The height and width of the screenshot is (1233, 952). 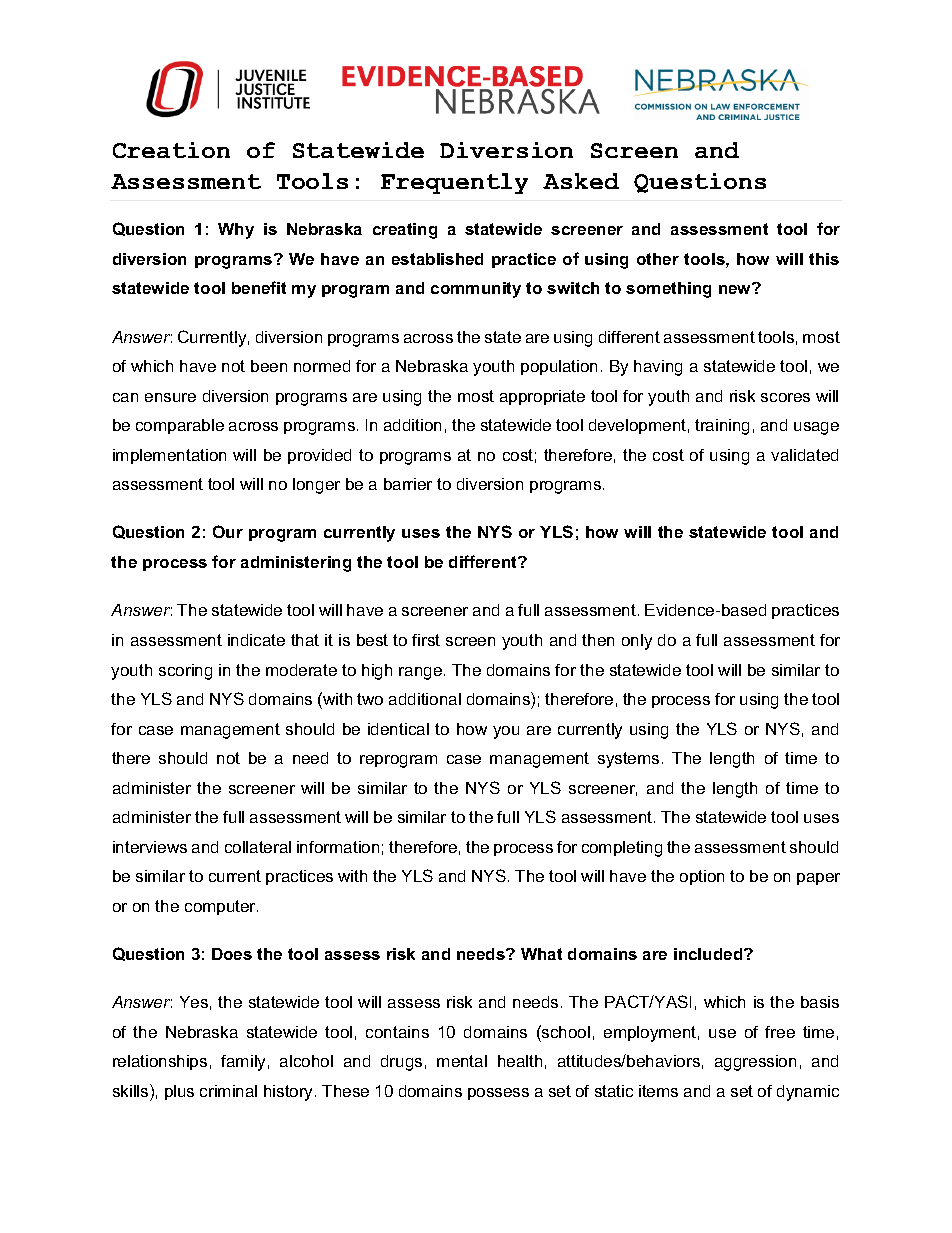 I want to click on criminal, so click(x=228, y=1091).
